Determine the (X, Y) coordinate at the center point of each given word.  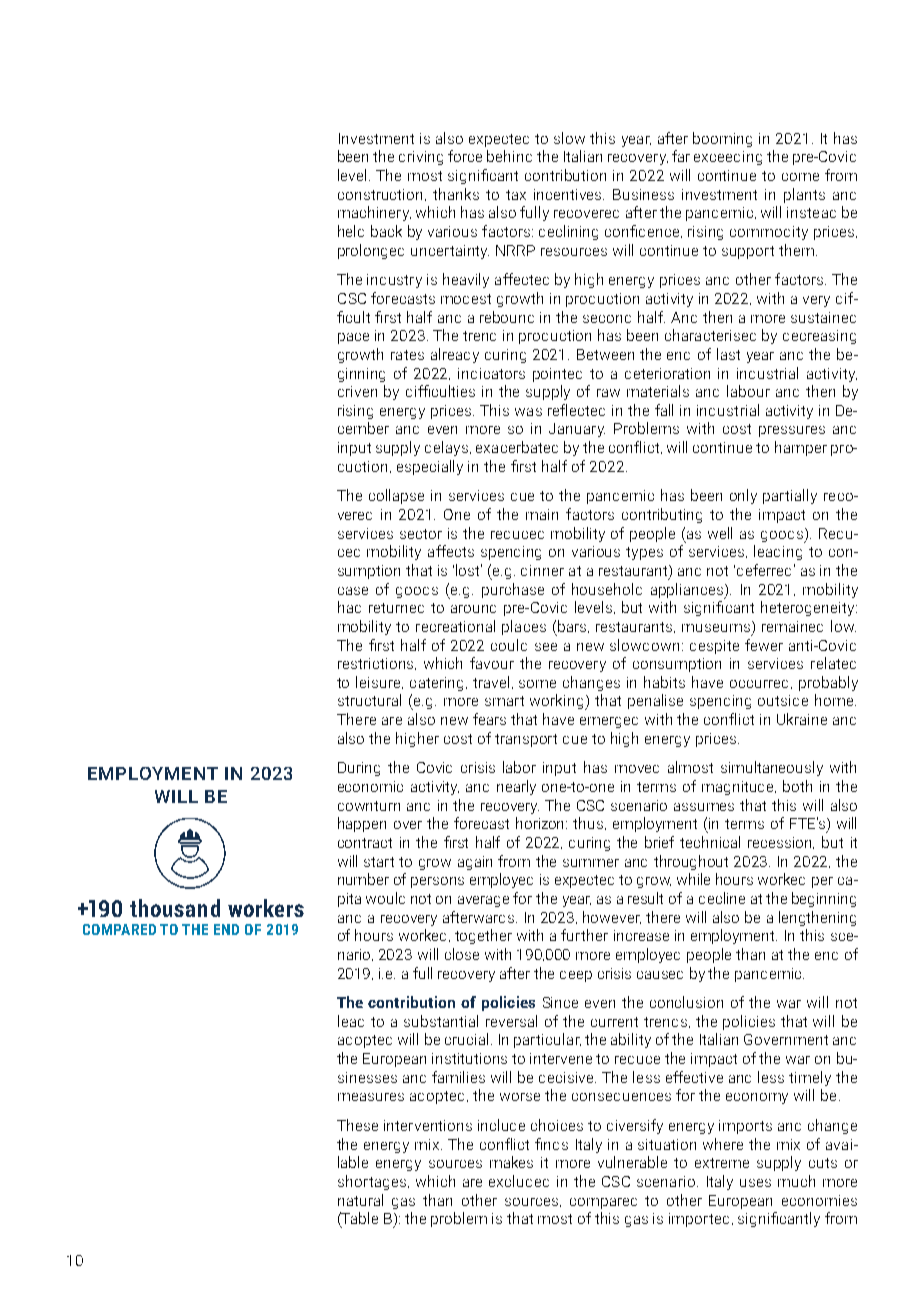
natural (360, 1200)
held (351, 231)
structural (369, 700)
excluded (519, 1181)
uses (755, 1183)
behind (509, 156)
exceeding (728, 158)
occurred (759, 684)
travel (493, 682)
